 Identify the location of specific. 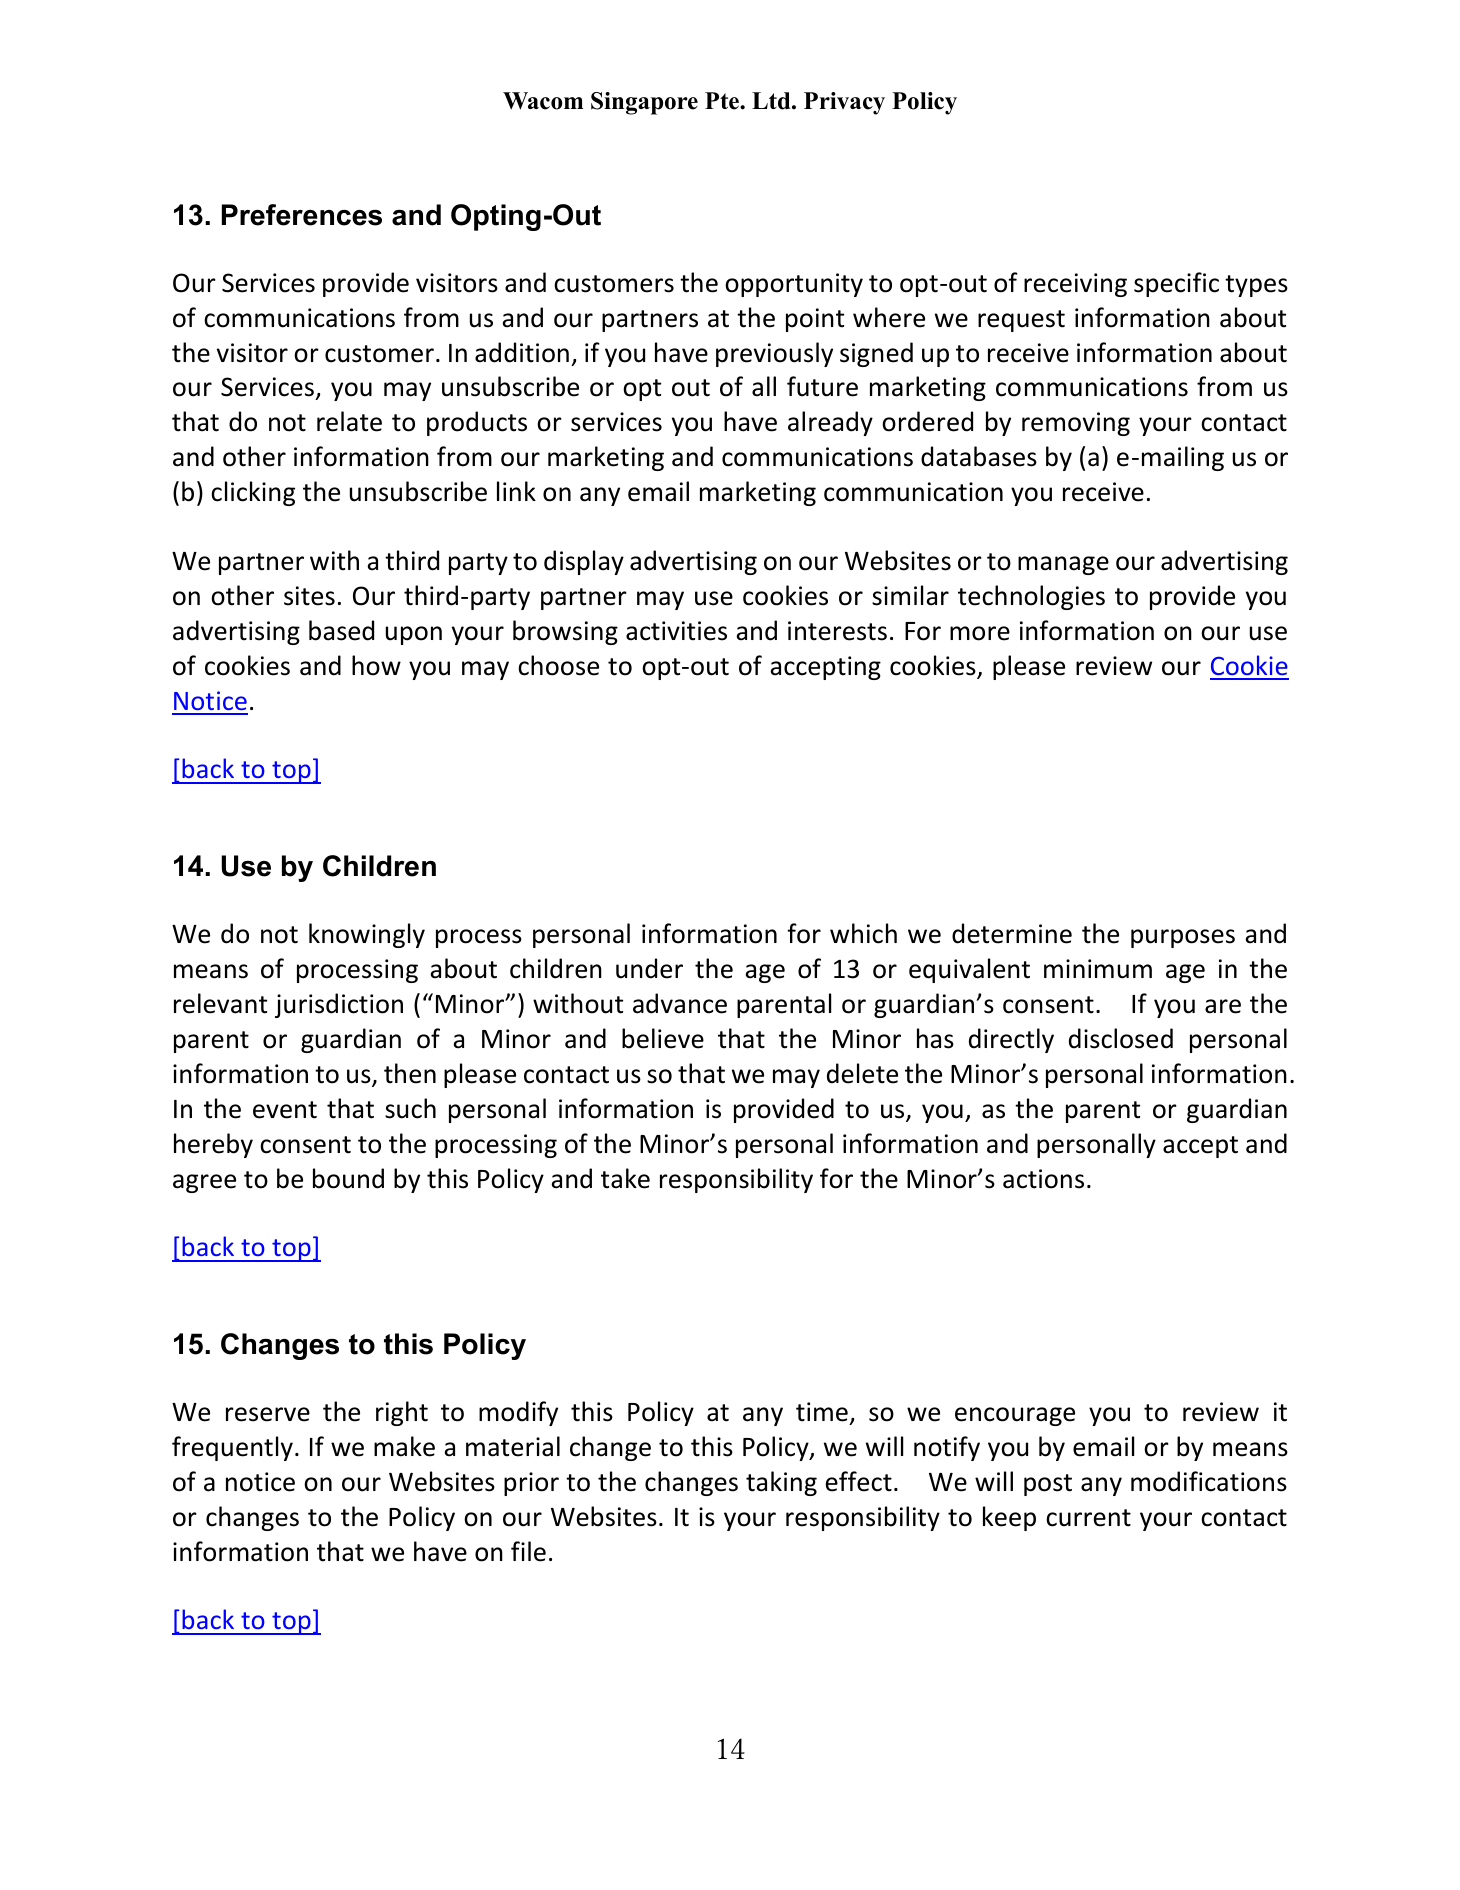
(1176, 284).
